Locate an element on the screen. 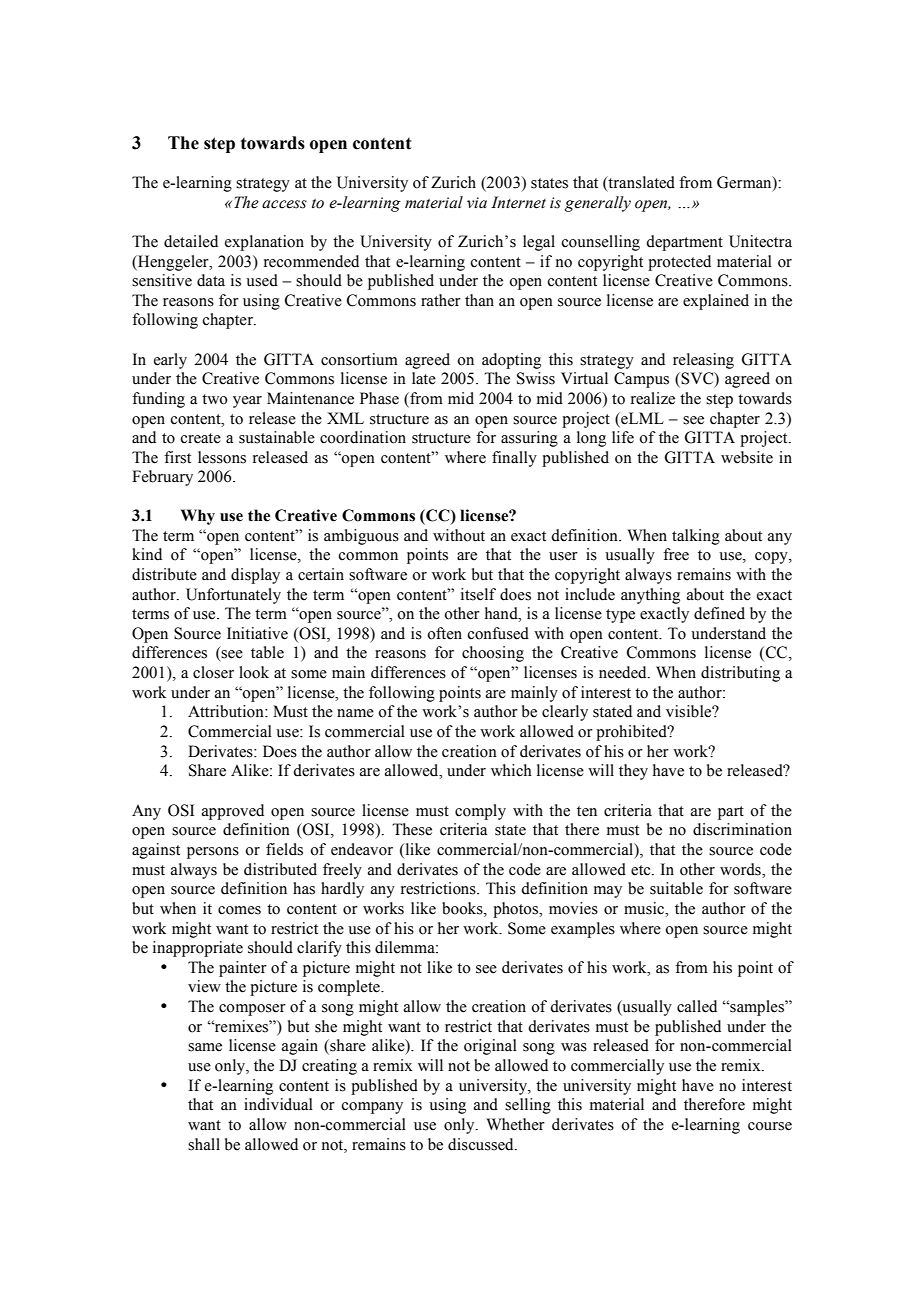 The width and height of the screenshot is (924, 1308). comply is located at coordinates (480, 812).
